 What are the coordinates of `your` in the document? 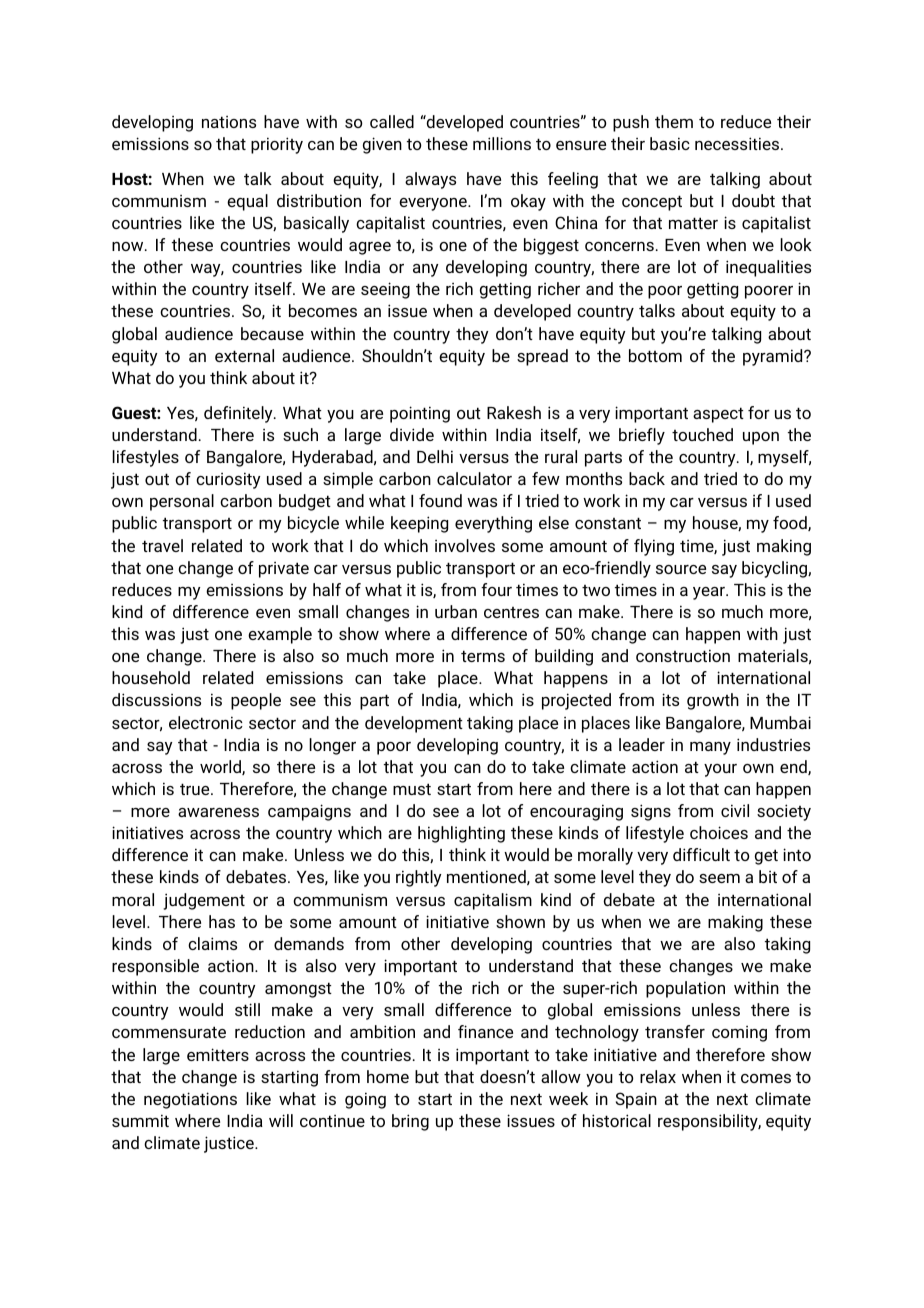 It's located at (720, 770).
